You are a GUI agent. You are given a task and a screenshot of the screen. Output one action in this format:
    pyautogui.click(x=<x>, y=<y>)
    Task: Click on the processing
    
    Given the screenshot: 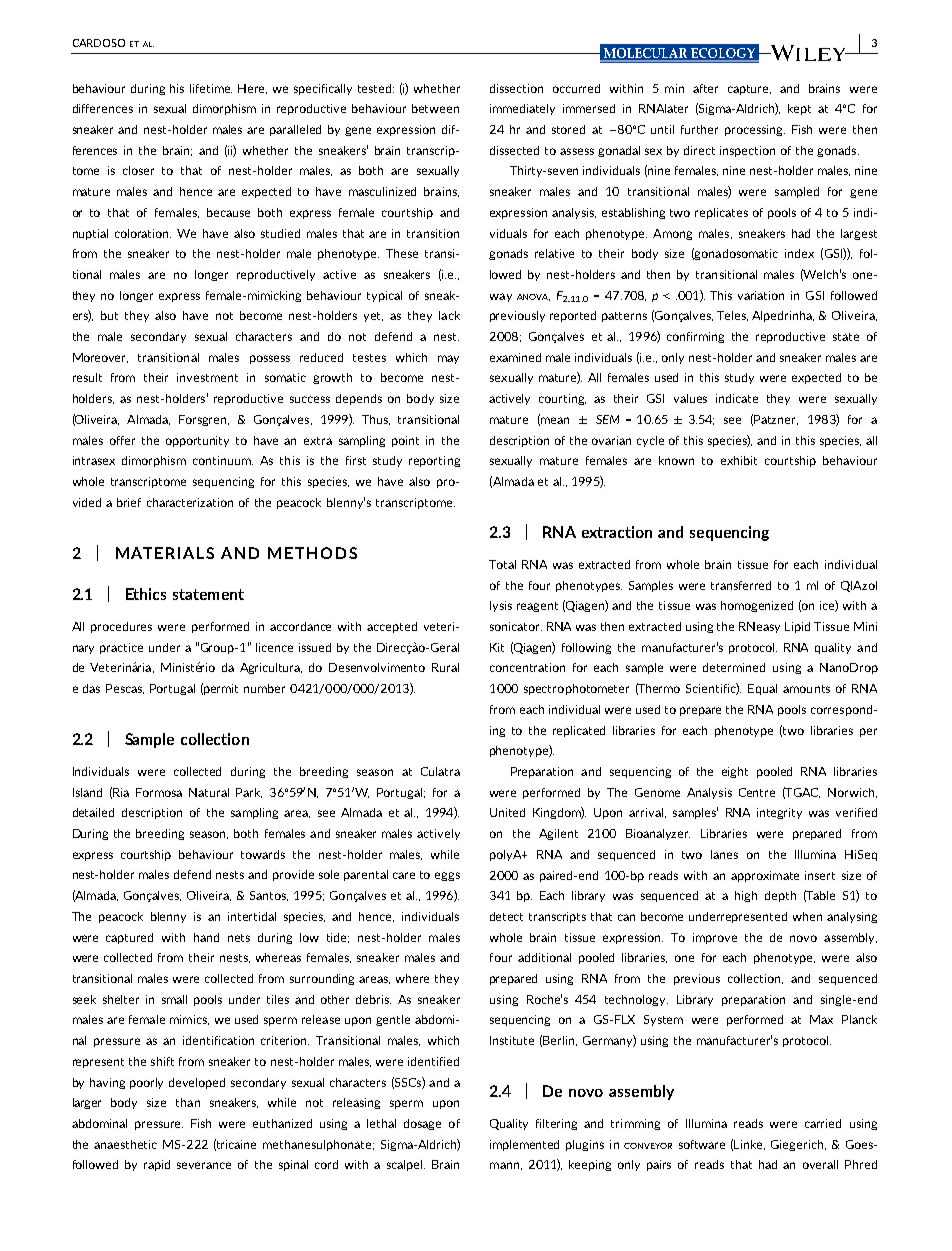 What is the action you would take?
    pyautogui.click(x=755, y=130)
